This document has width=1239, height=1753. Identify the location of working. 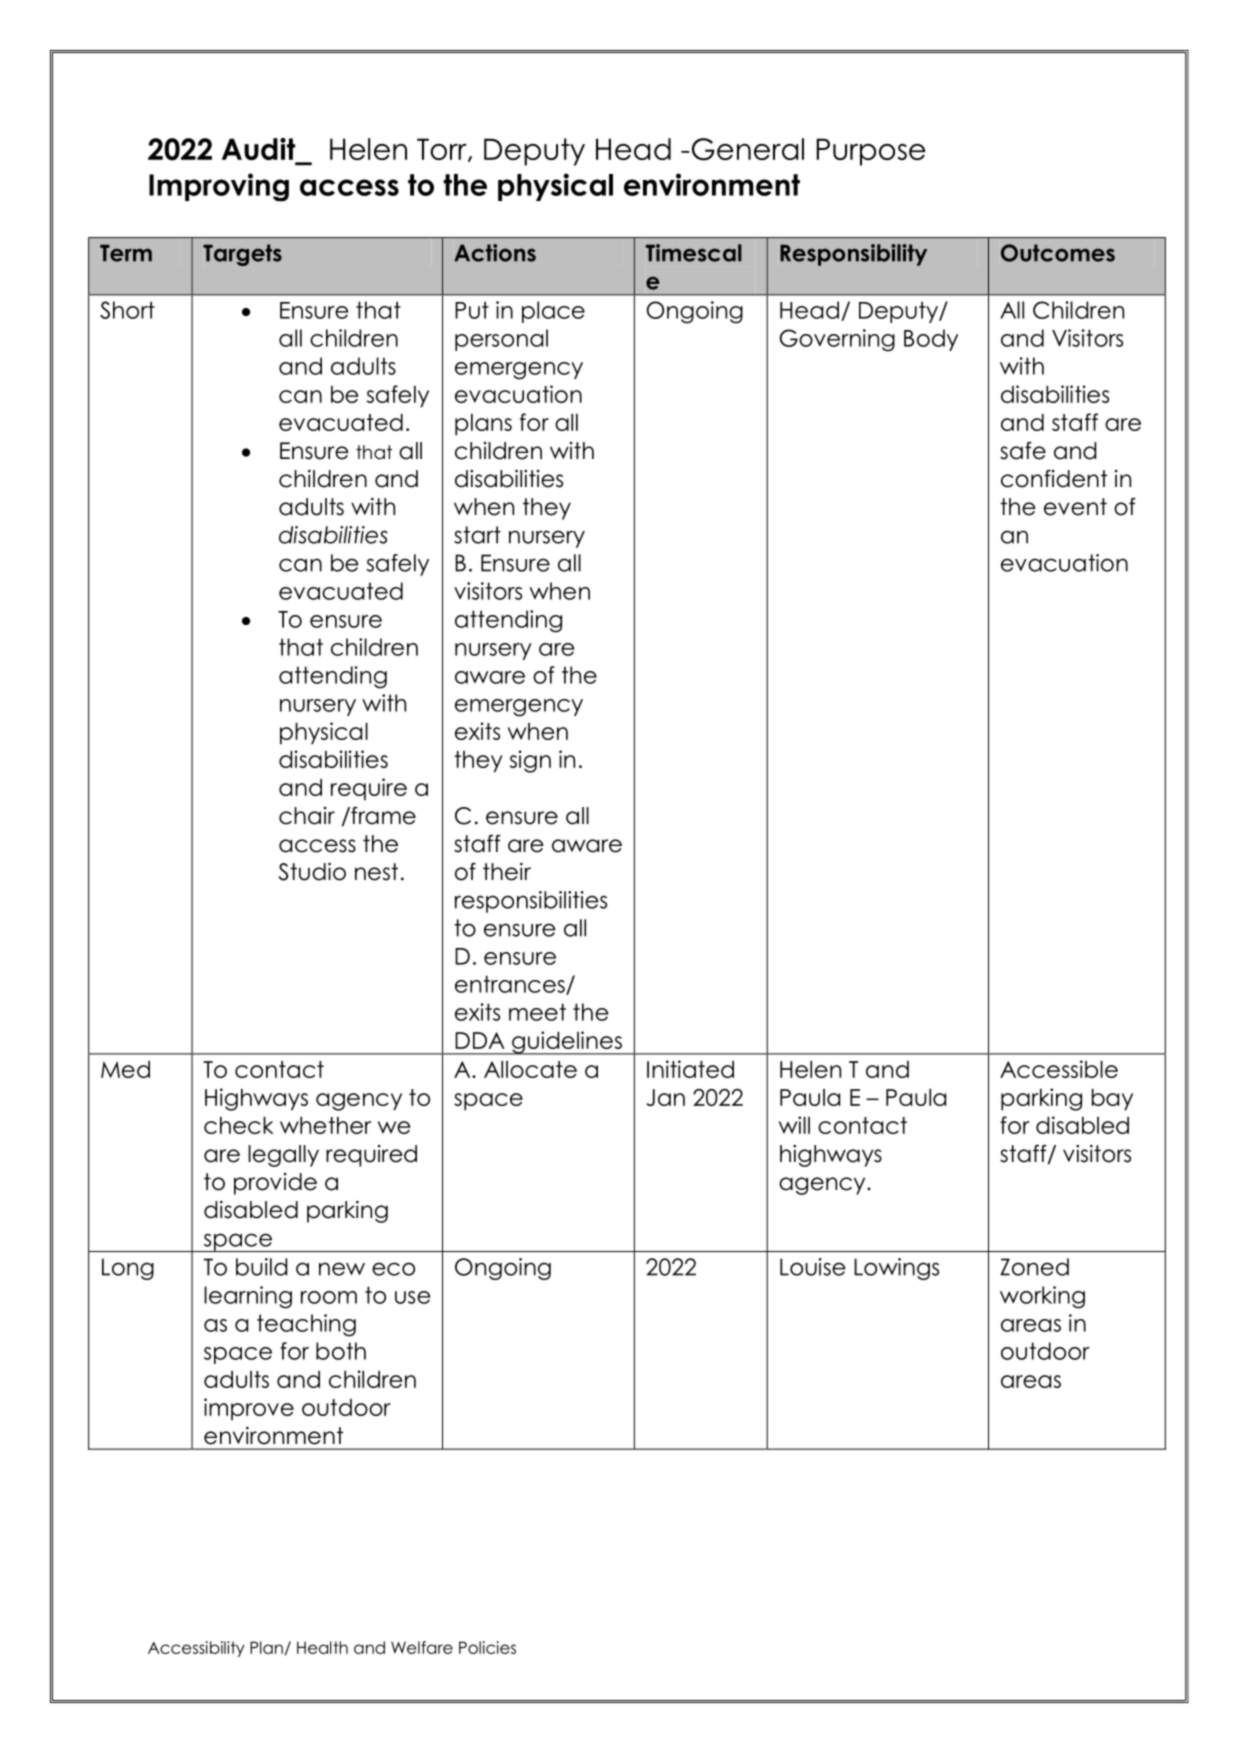
(1042, 1297).
